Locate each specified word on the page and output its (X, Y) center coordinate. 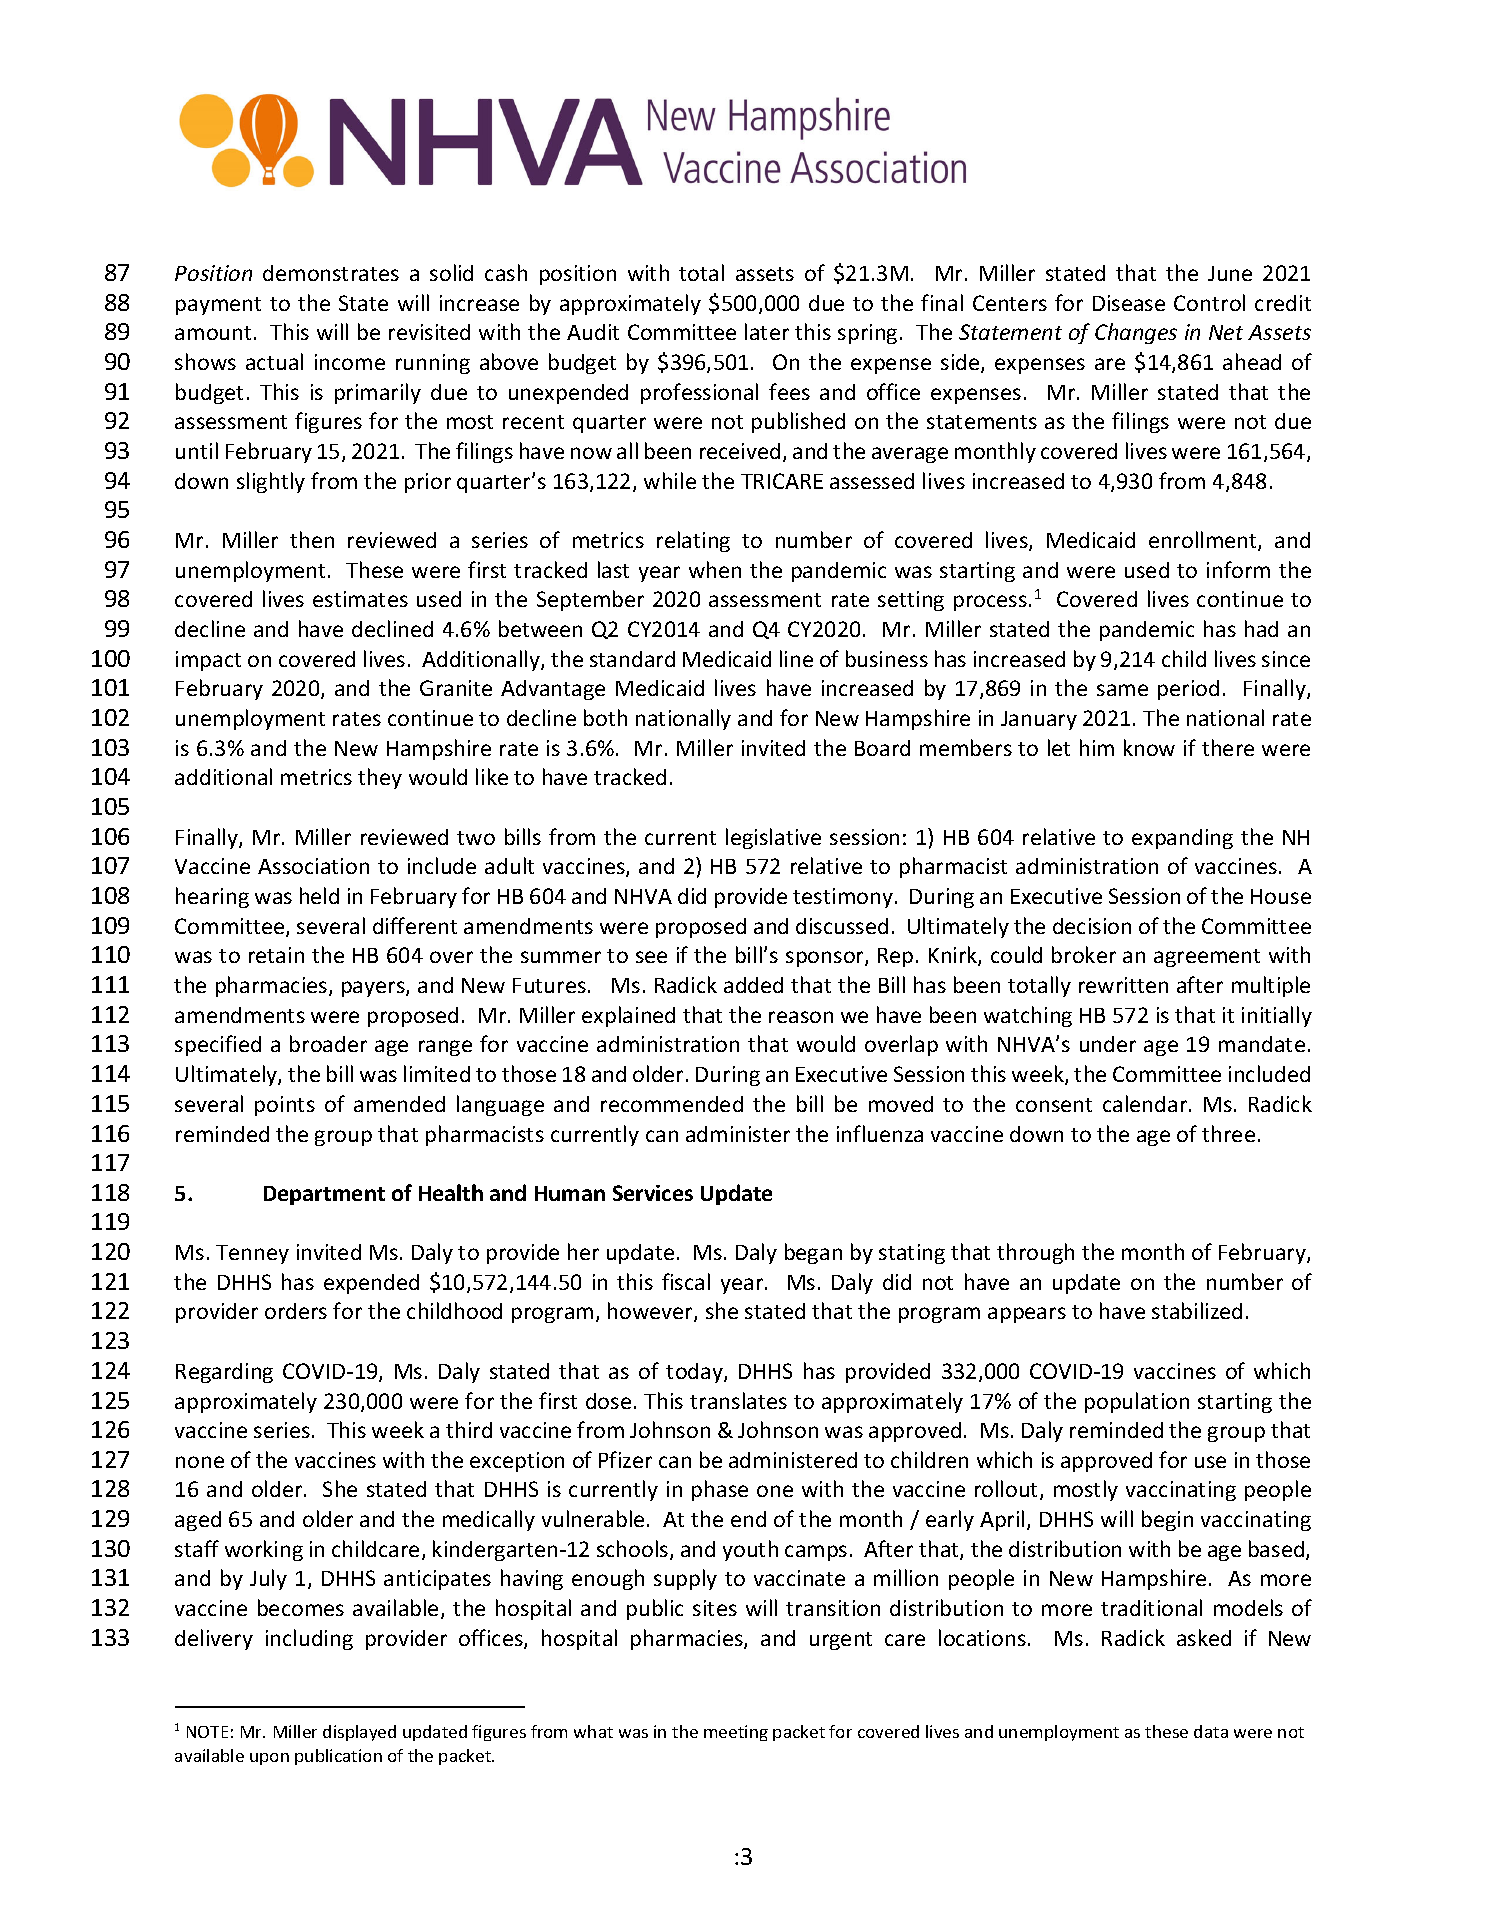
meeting (736, 1733)
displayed (359, 1733)
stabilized (1197, 1310)
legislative (773, 838)
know (1149, 747)
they (380, 778)
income (350, 362)
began (813, 1253)
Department (324, 1195)
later (767, 331)
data (1211, 1731)
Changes (1136, 333)
